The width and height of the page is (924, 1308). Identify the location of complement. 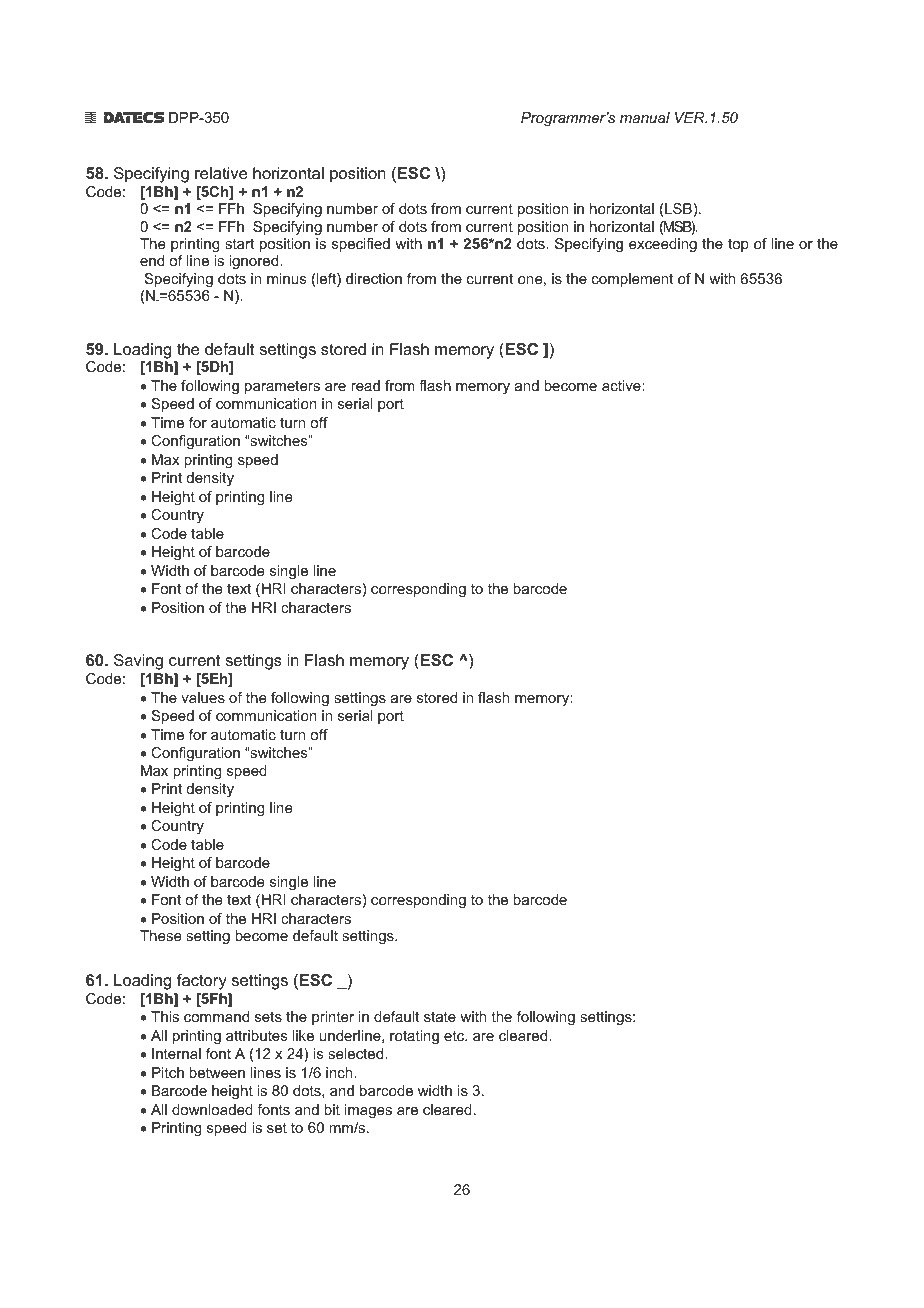
(633, 280).
